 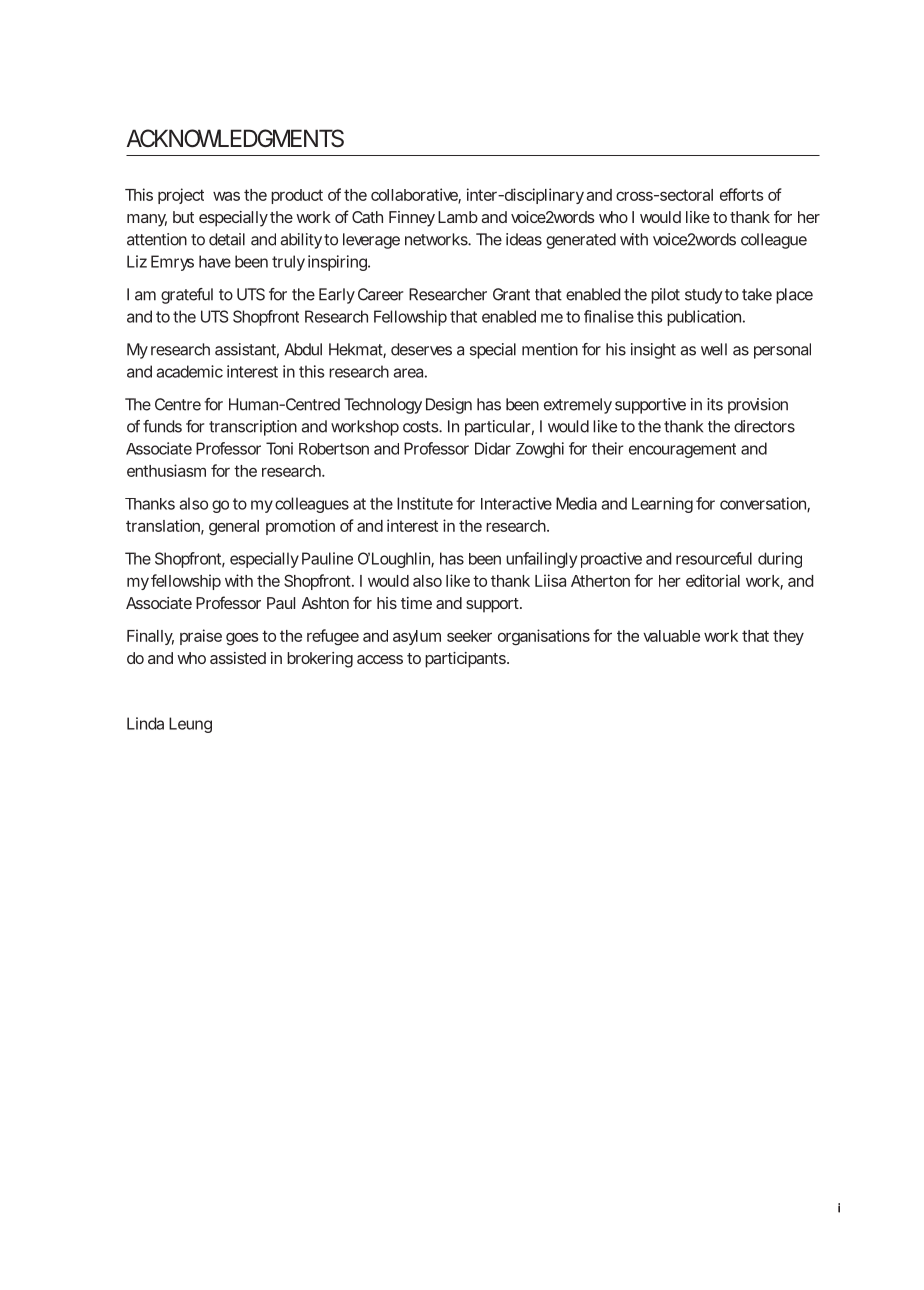 What do you see at coordinates (713, 580) in the screenshot?
I see `editorial` at bounding box center [713, 580].
